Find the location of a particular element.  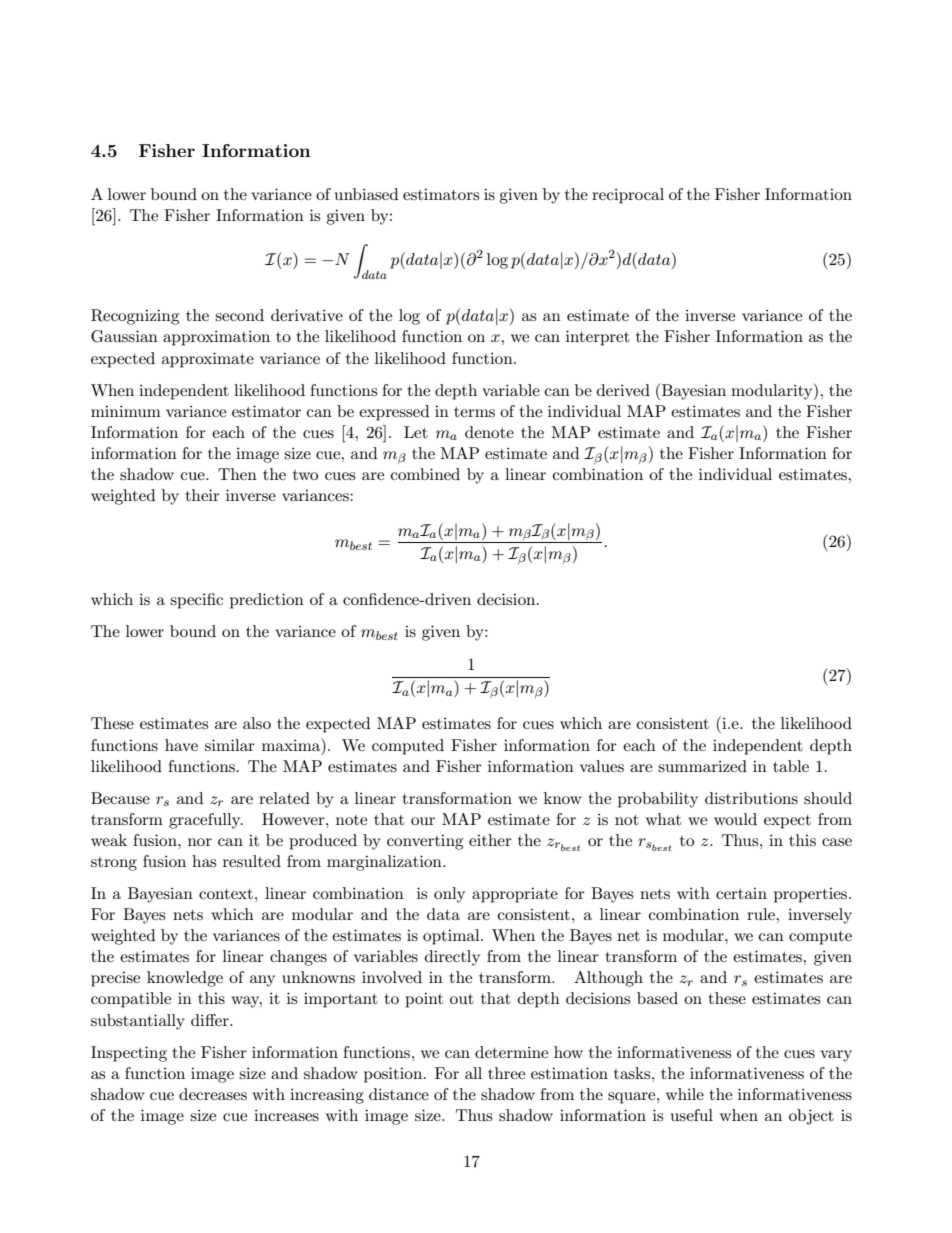

three is located at coordinates (506, 1073).
